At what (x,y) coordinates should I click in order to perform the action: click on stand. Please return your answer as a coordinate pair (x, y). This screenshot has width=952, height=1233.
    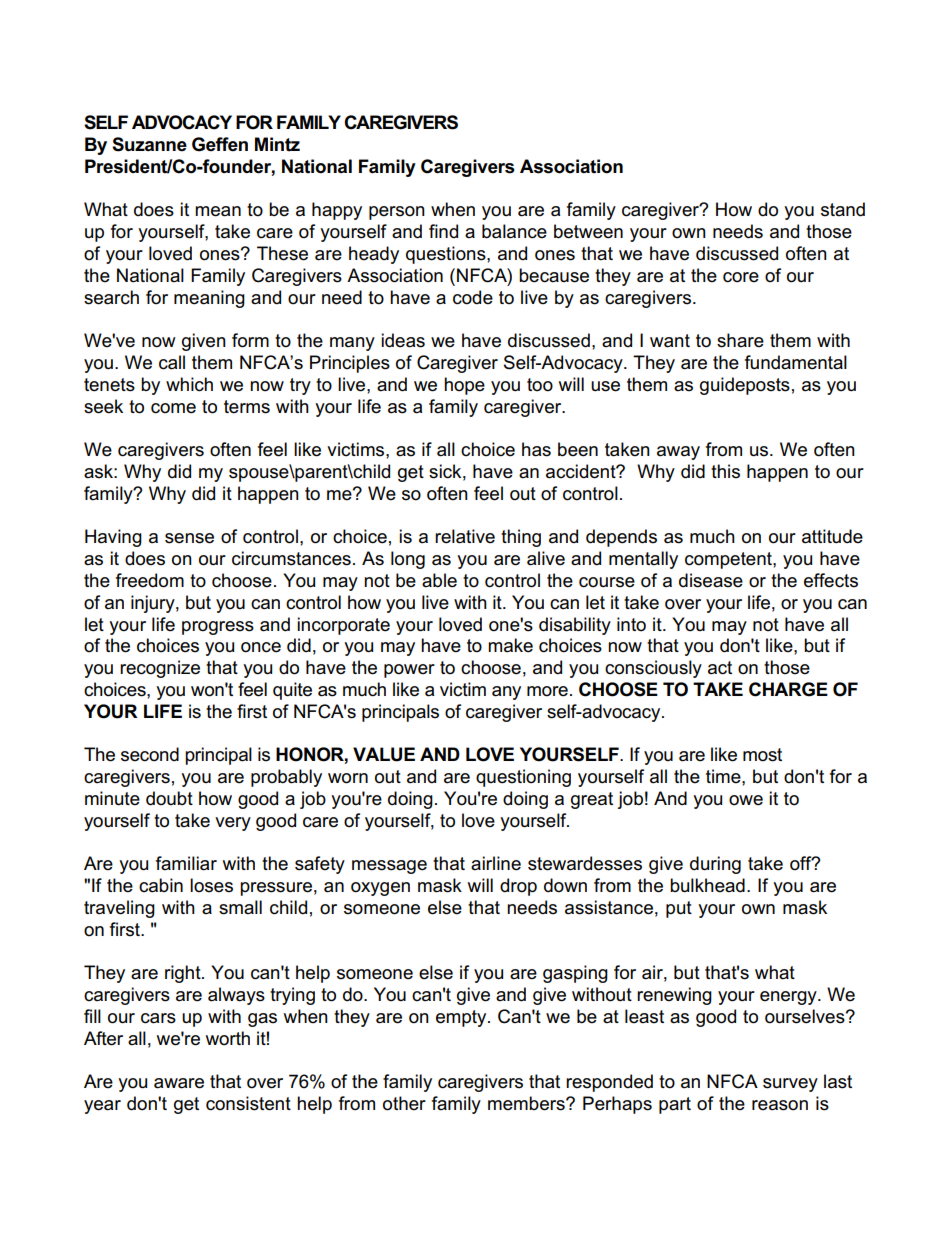
    Looking at the image, I should click on (843, 209).
